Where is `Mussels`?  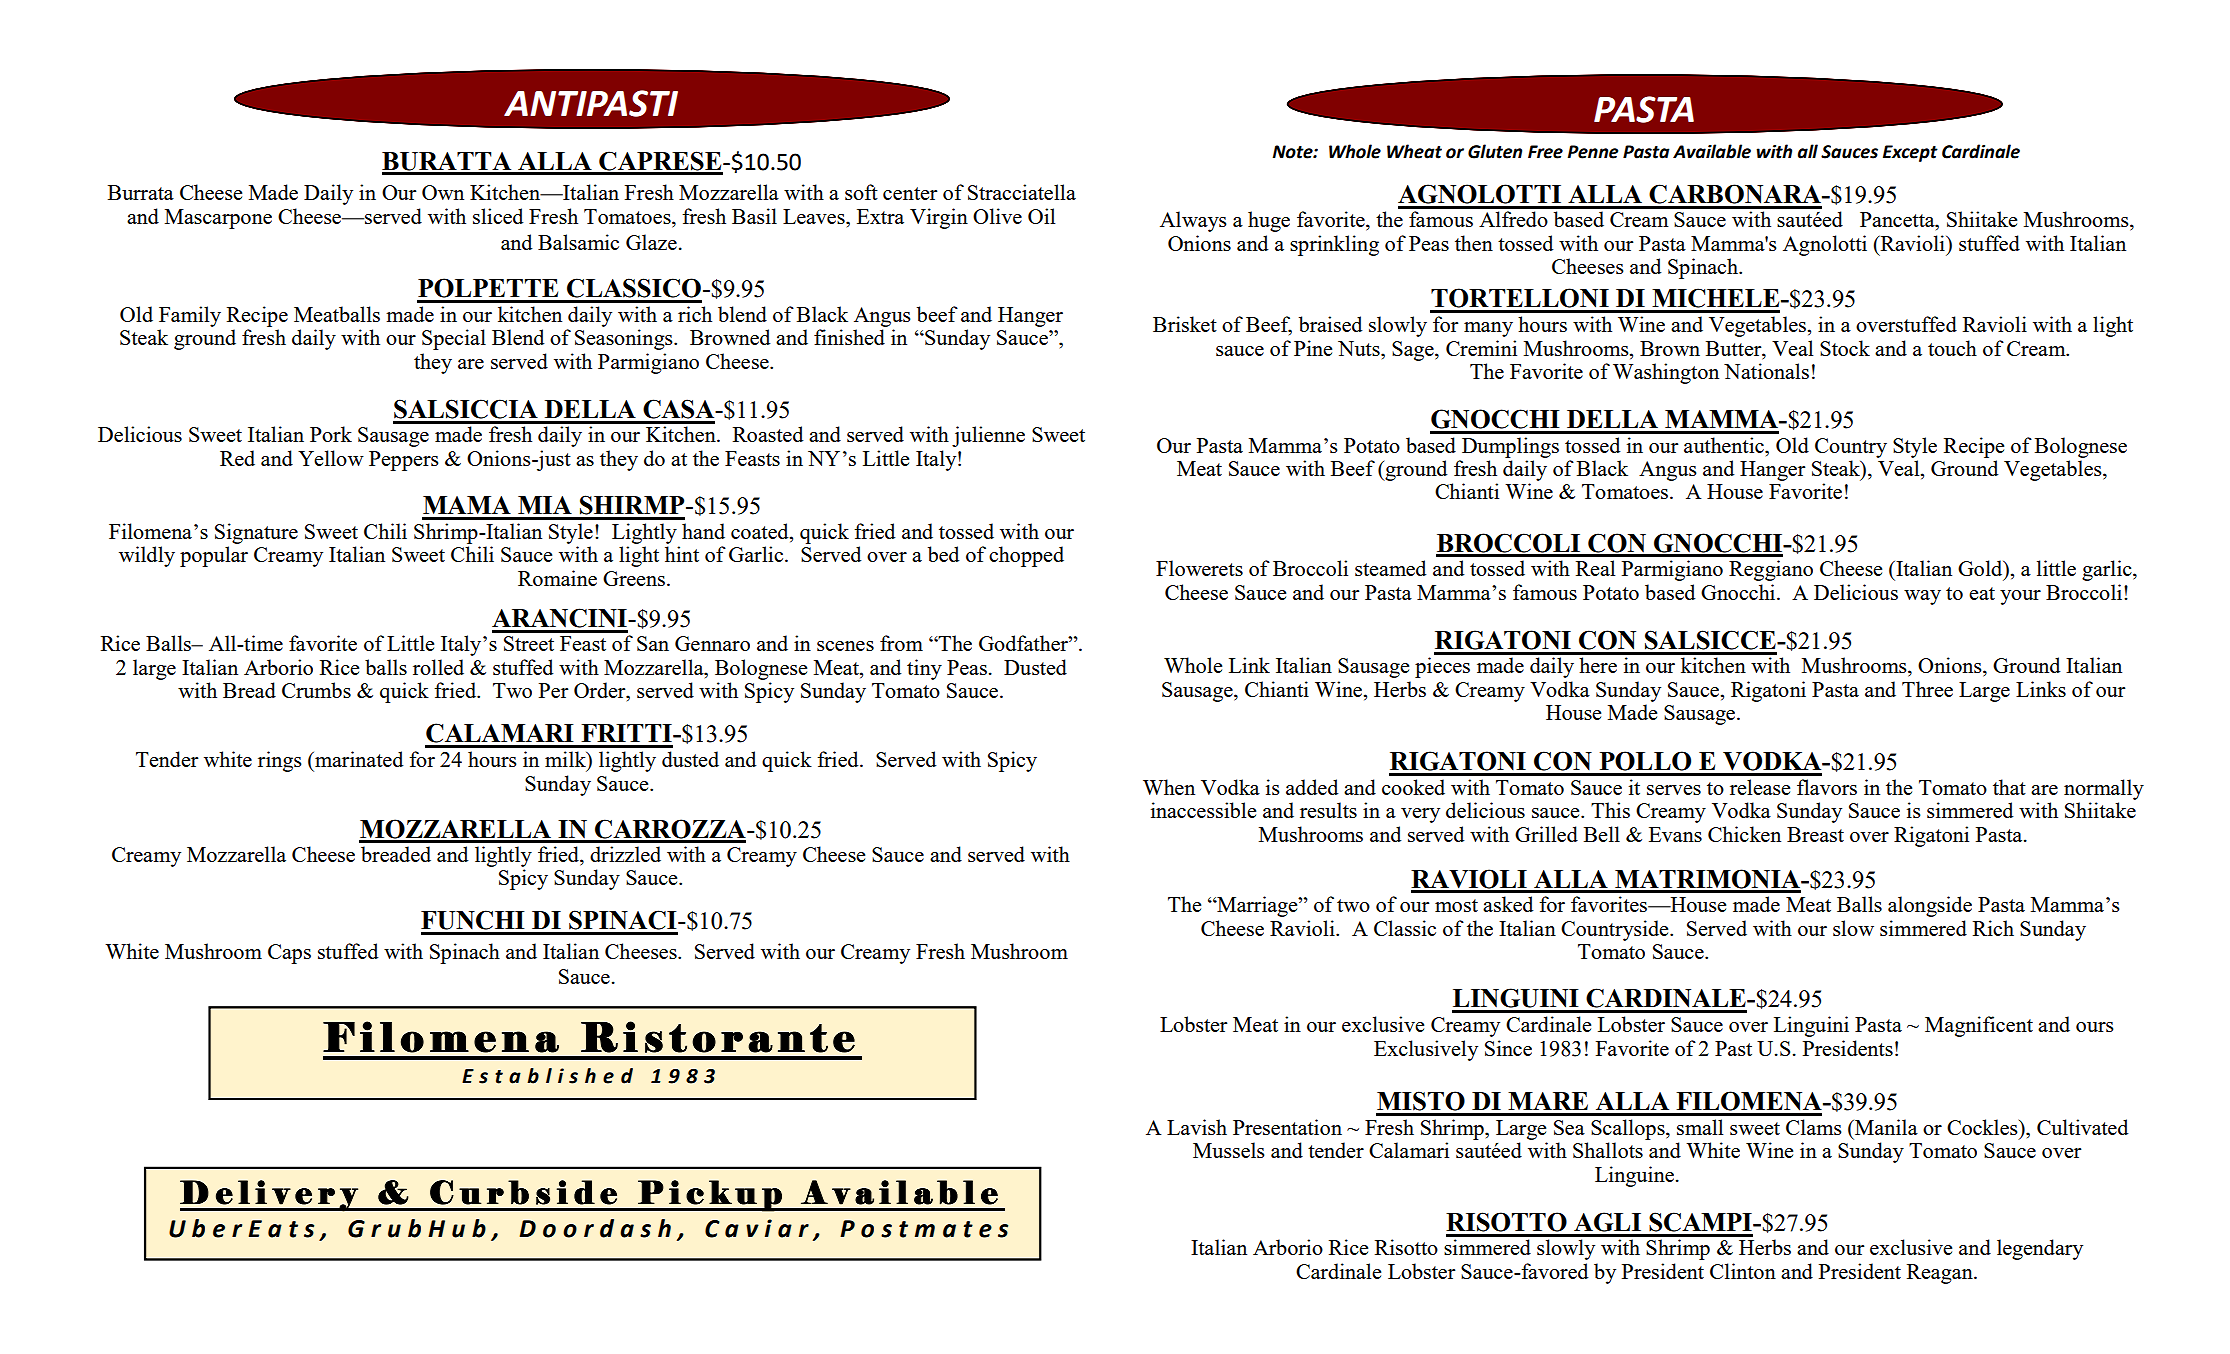 Mussels is located at coordinates (1229, 1150).
